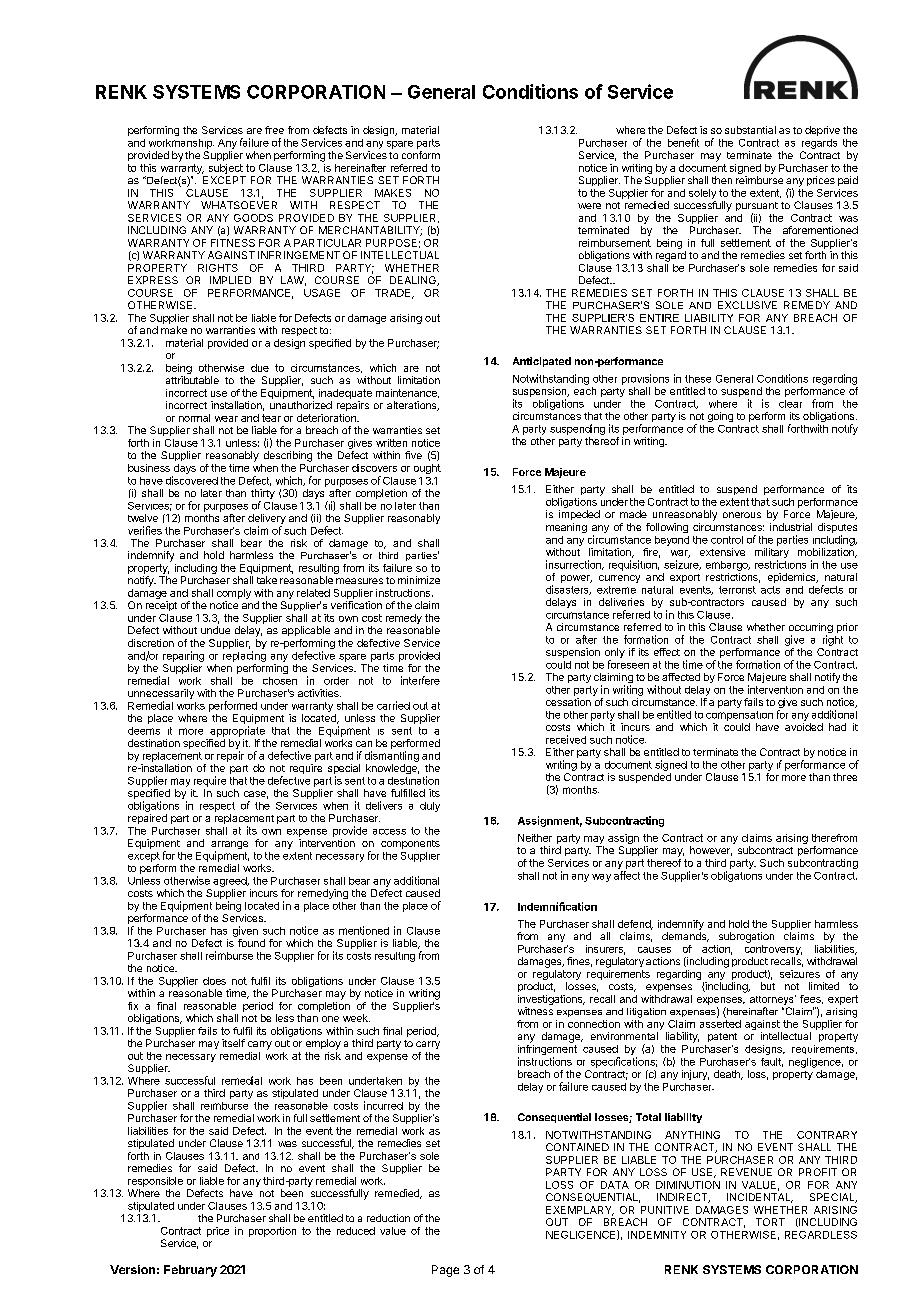 The width and height of the document is (924, 1308). What do you see at coordinates (750, 130) in the document?
I see `substantial` at bounding box center [750, 130].
